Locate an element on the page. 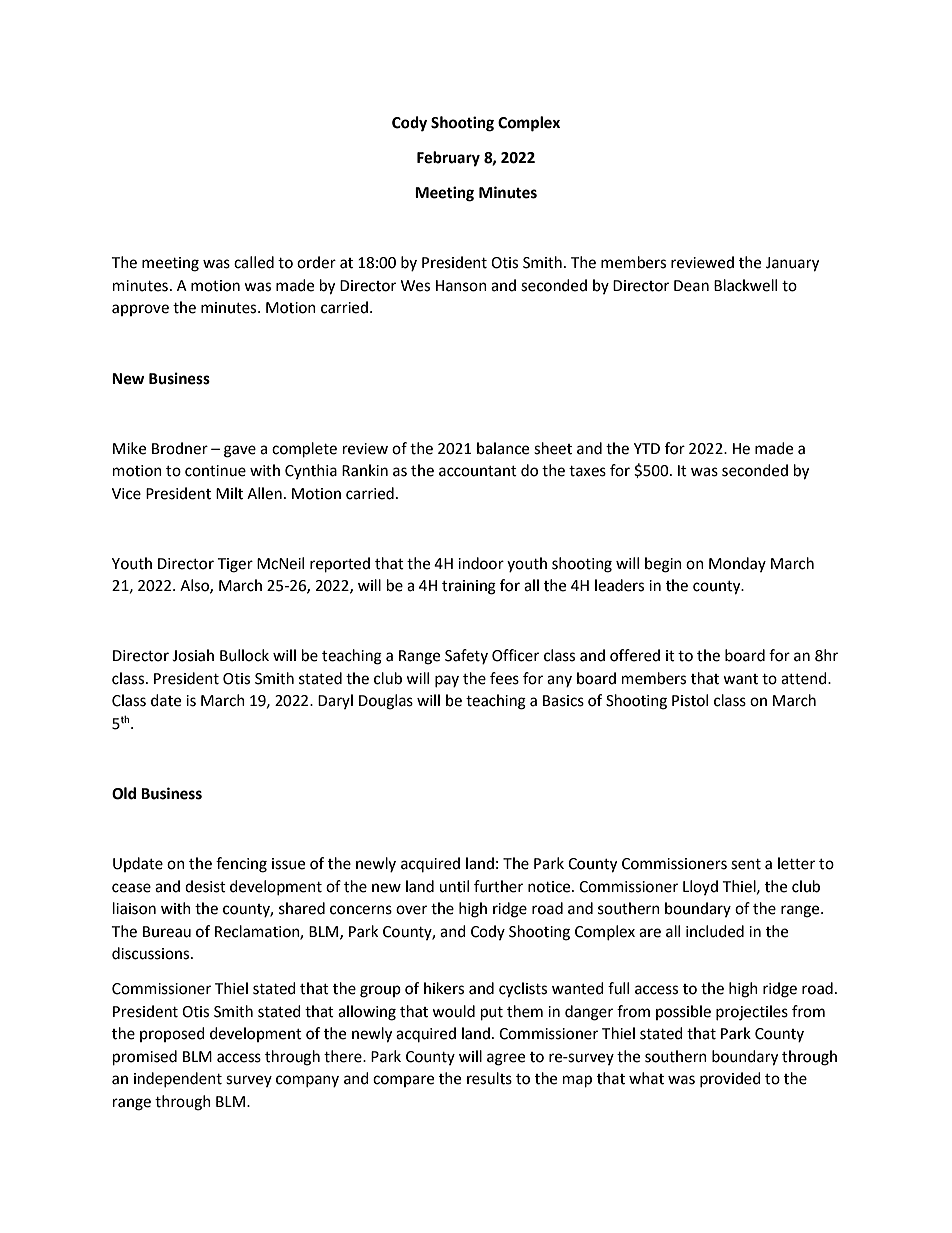 This image has height=1233, width=952. January is located at coordinates (792, 264).
